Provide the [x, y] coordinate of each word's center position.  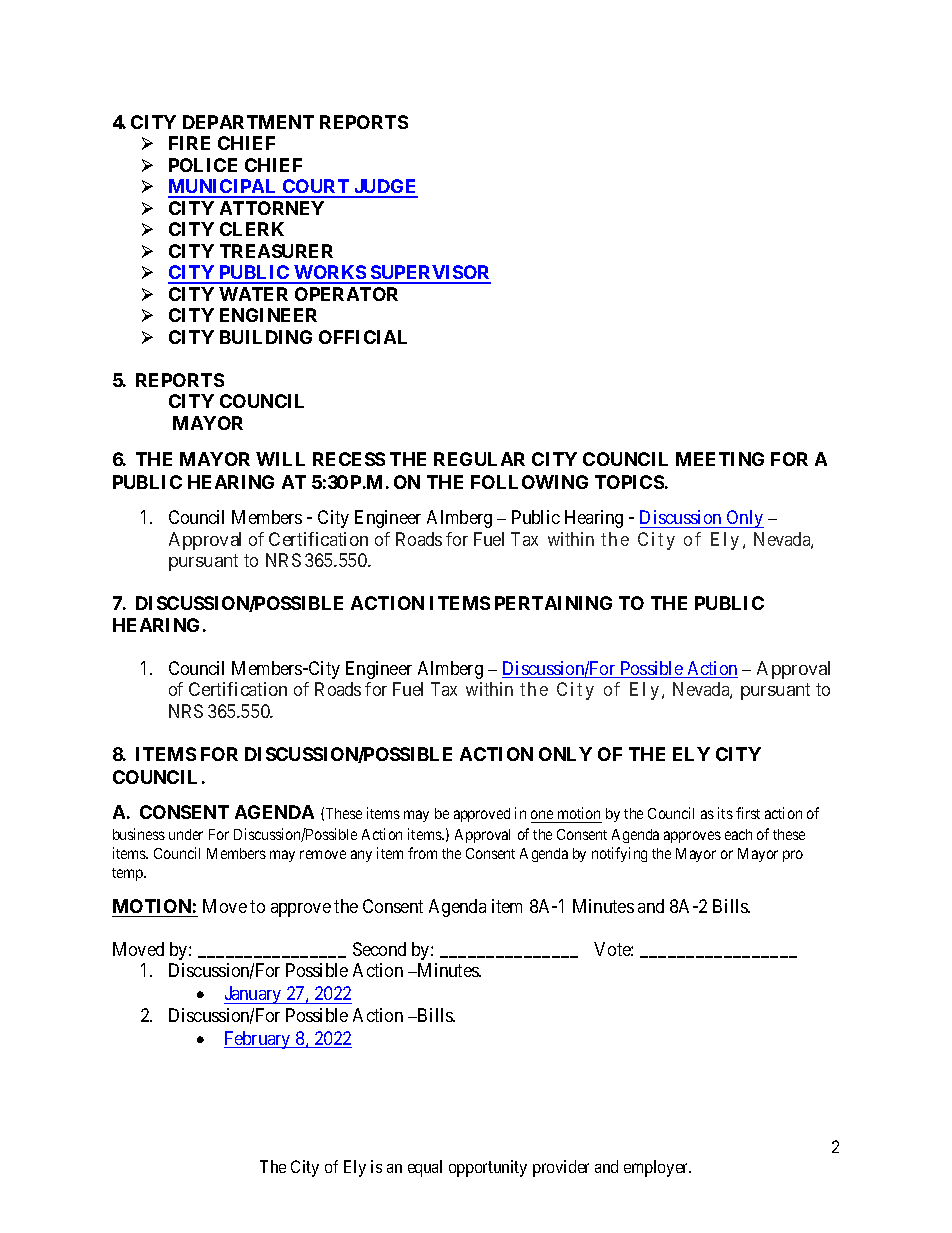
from [422, 853]
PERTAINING [553, 603]
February [258, 1040]
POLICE [203, 165]
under [186, 834]
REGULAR [479, 459]
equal [425, 1168]
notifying [619, 854]
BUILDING [266, 337]
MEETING [720, 459]
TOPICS [629, 482]
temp [128, 874]
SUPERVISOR [430, 274]
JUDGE [385, 188]
